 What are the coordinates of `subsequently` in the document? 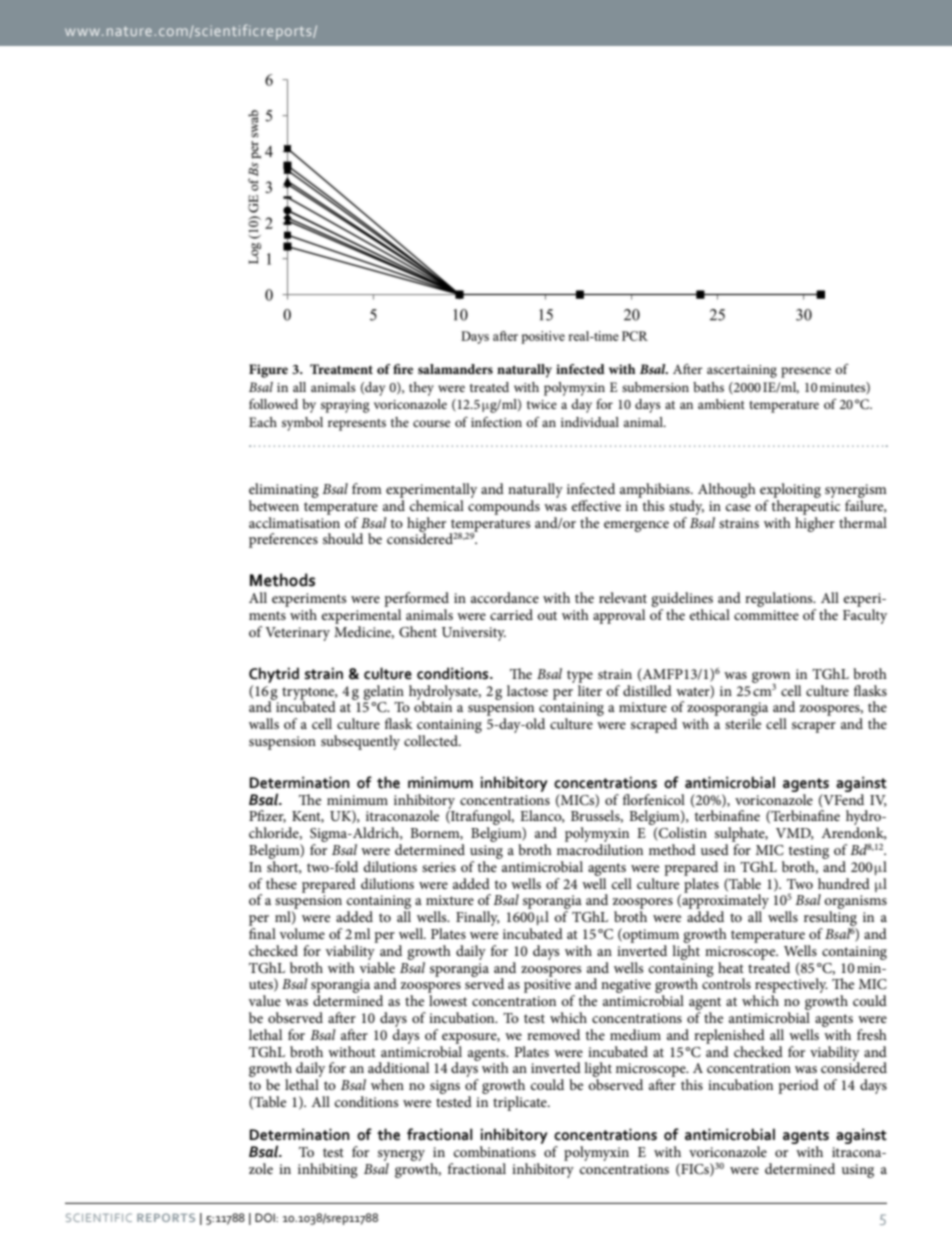 It's located at (360, 742).
